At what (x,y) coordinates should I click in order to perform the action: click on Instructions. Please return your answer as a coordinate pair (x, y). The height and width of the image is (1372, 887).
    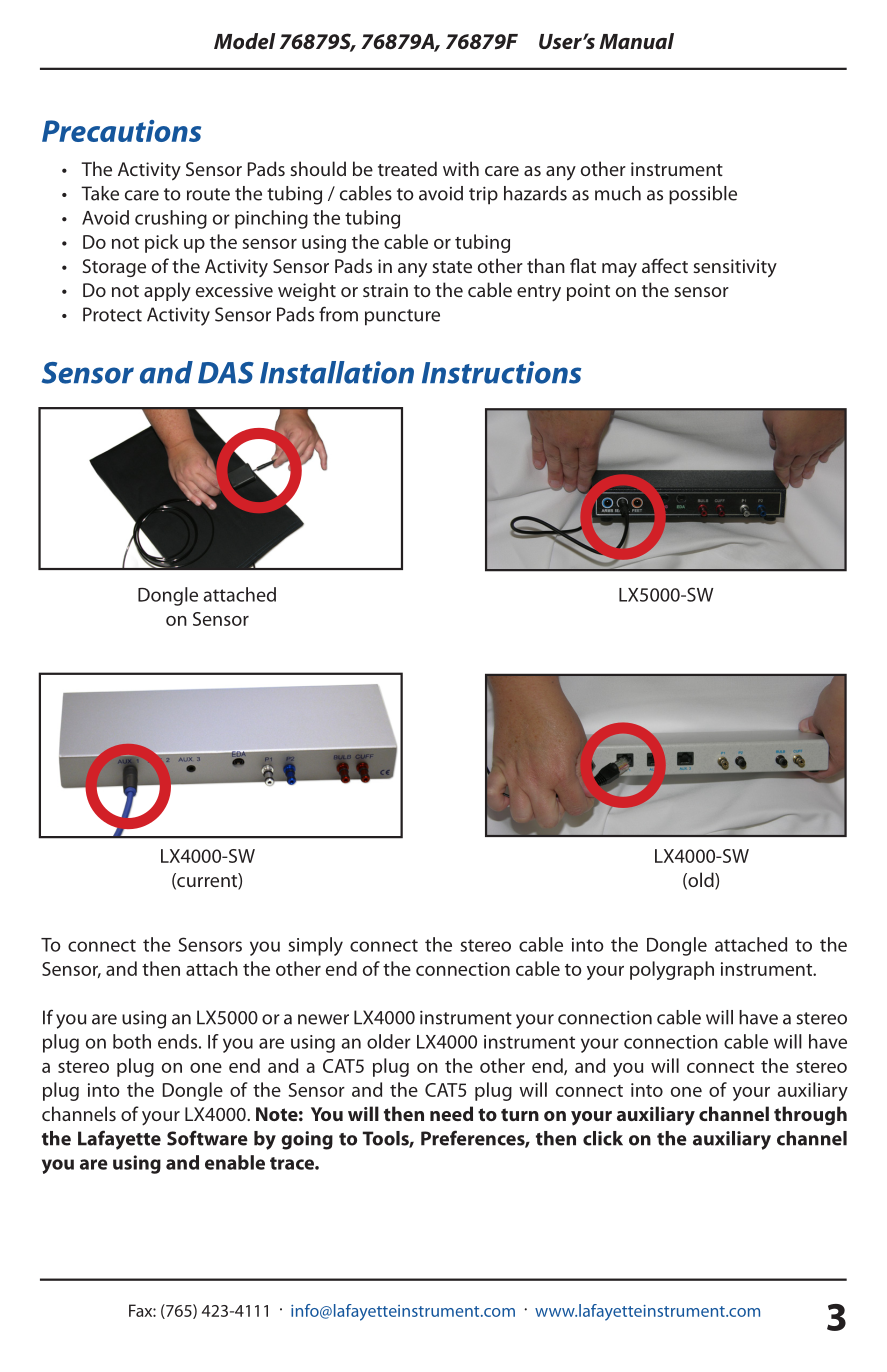
    Looking at the image, I should click on (501, 372).
